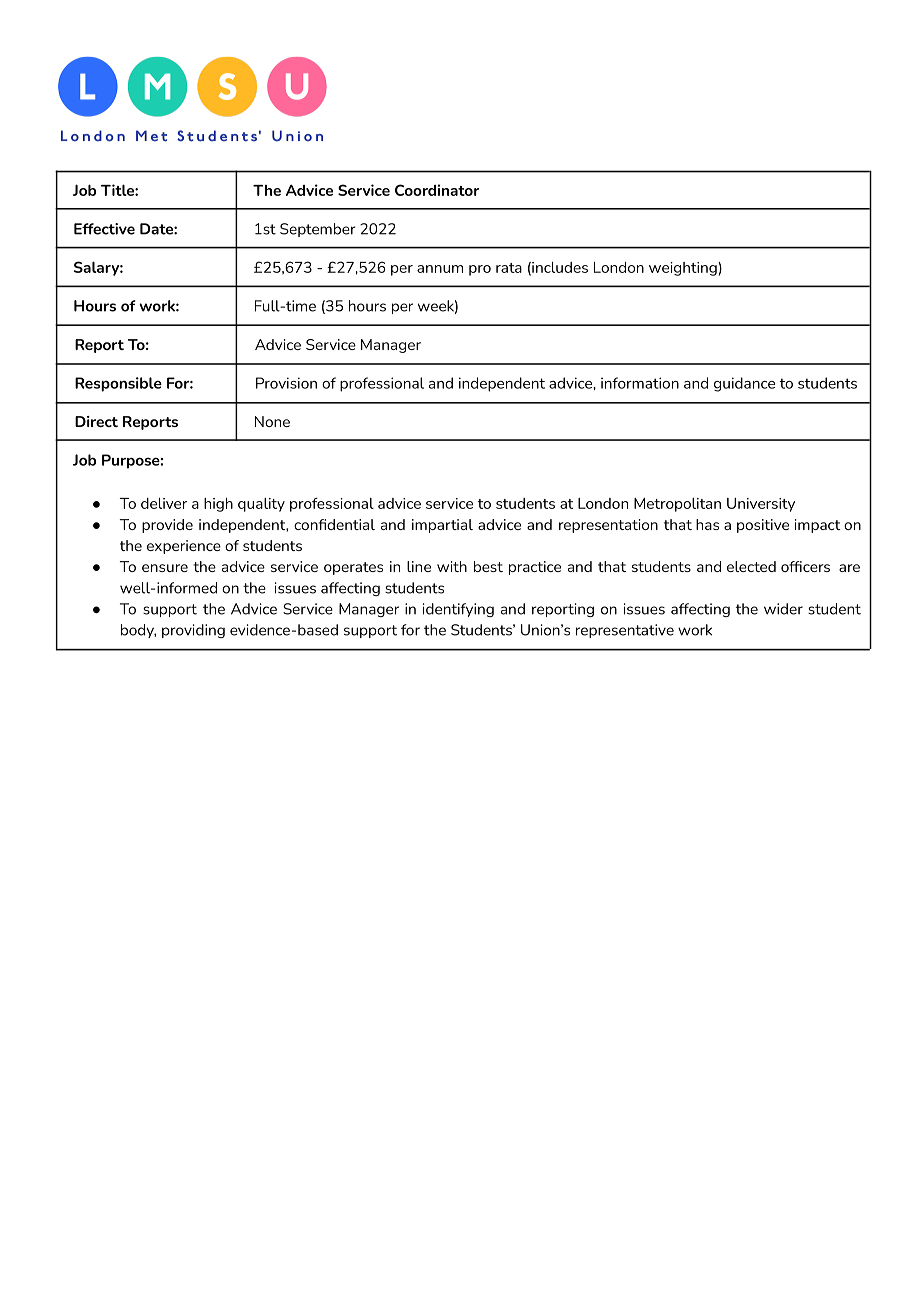  What do you see at coordinates (193, 631) in the page?
I see `providing` at bounding box center [193, 631].
